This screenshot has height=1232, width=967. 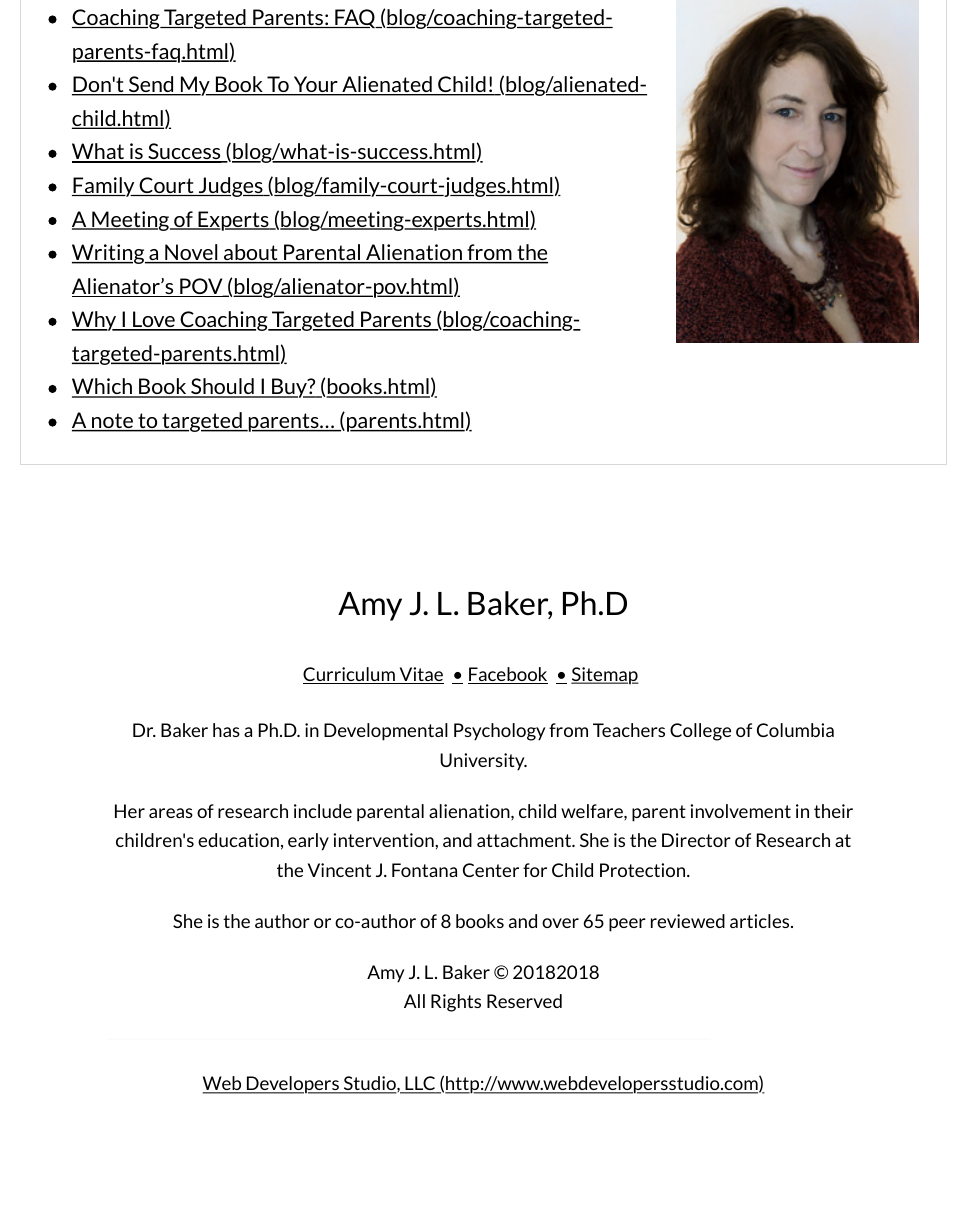 What do you see at coordinates (605, 676) in the screenshot?
I see `Sitemap` at bounding box center [605, 676].
